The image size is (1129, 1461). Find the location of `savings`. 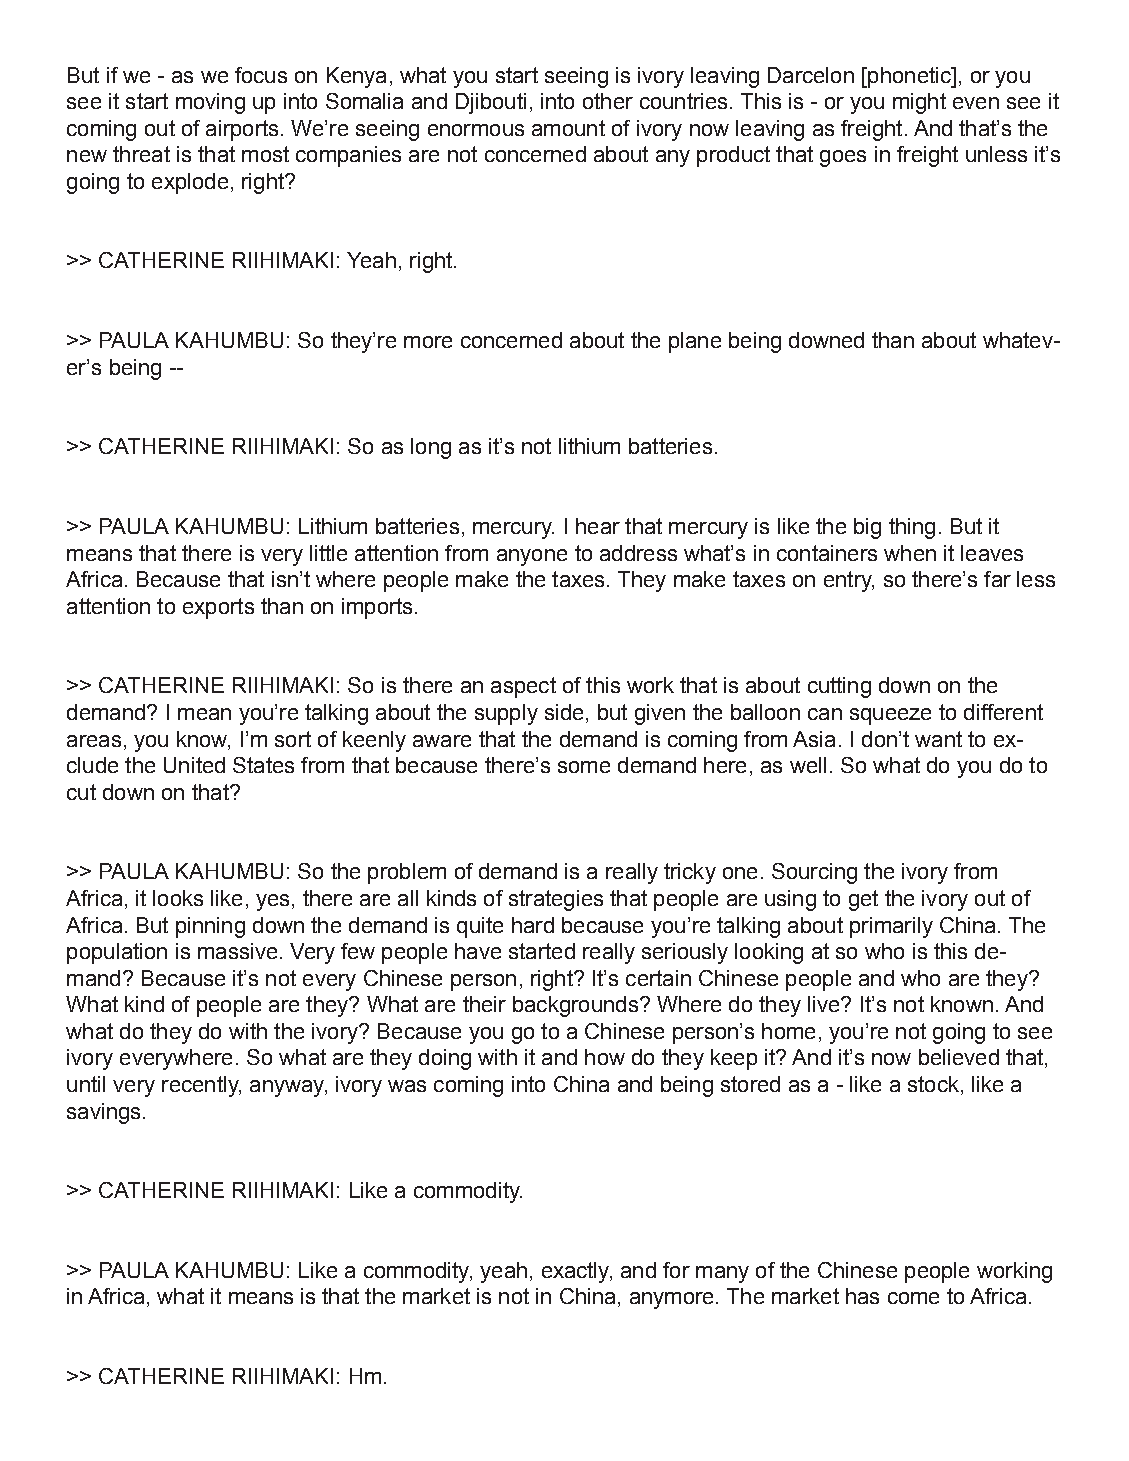

savings is located at coordinates (103, 1113).
